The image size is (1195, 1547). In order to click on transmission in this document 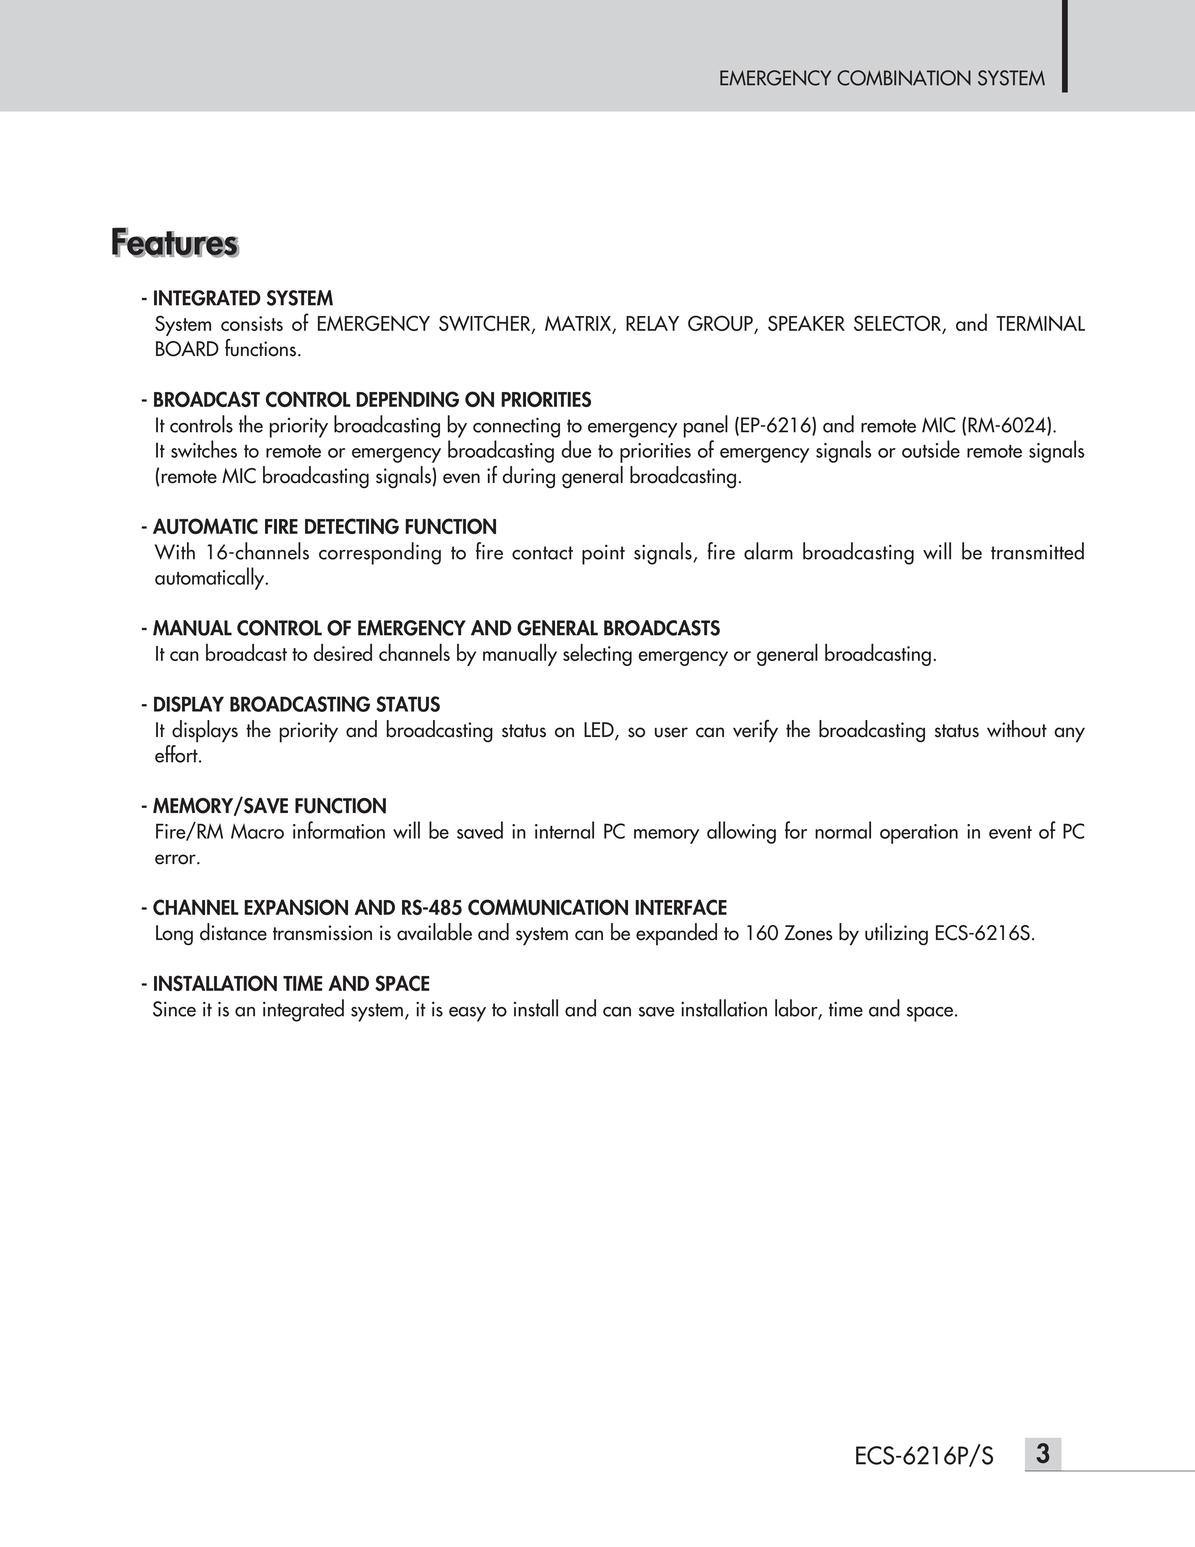, I will do `click(322, 933)`.
